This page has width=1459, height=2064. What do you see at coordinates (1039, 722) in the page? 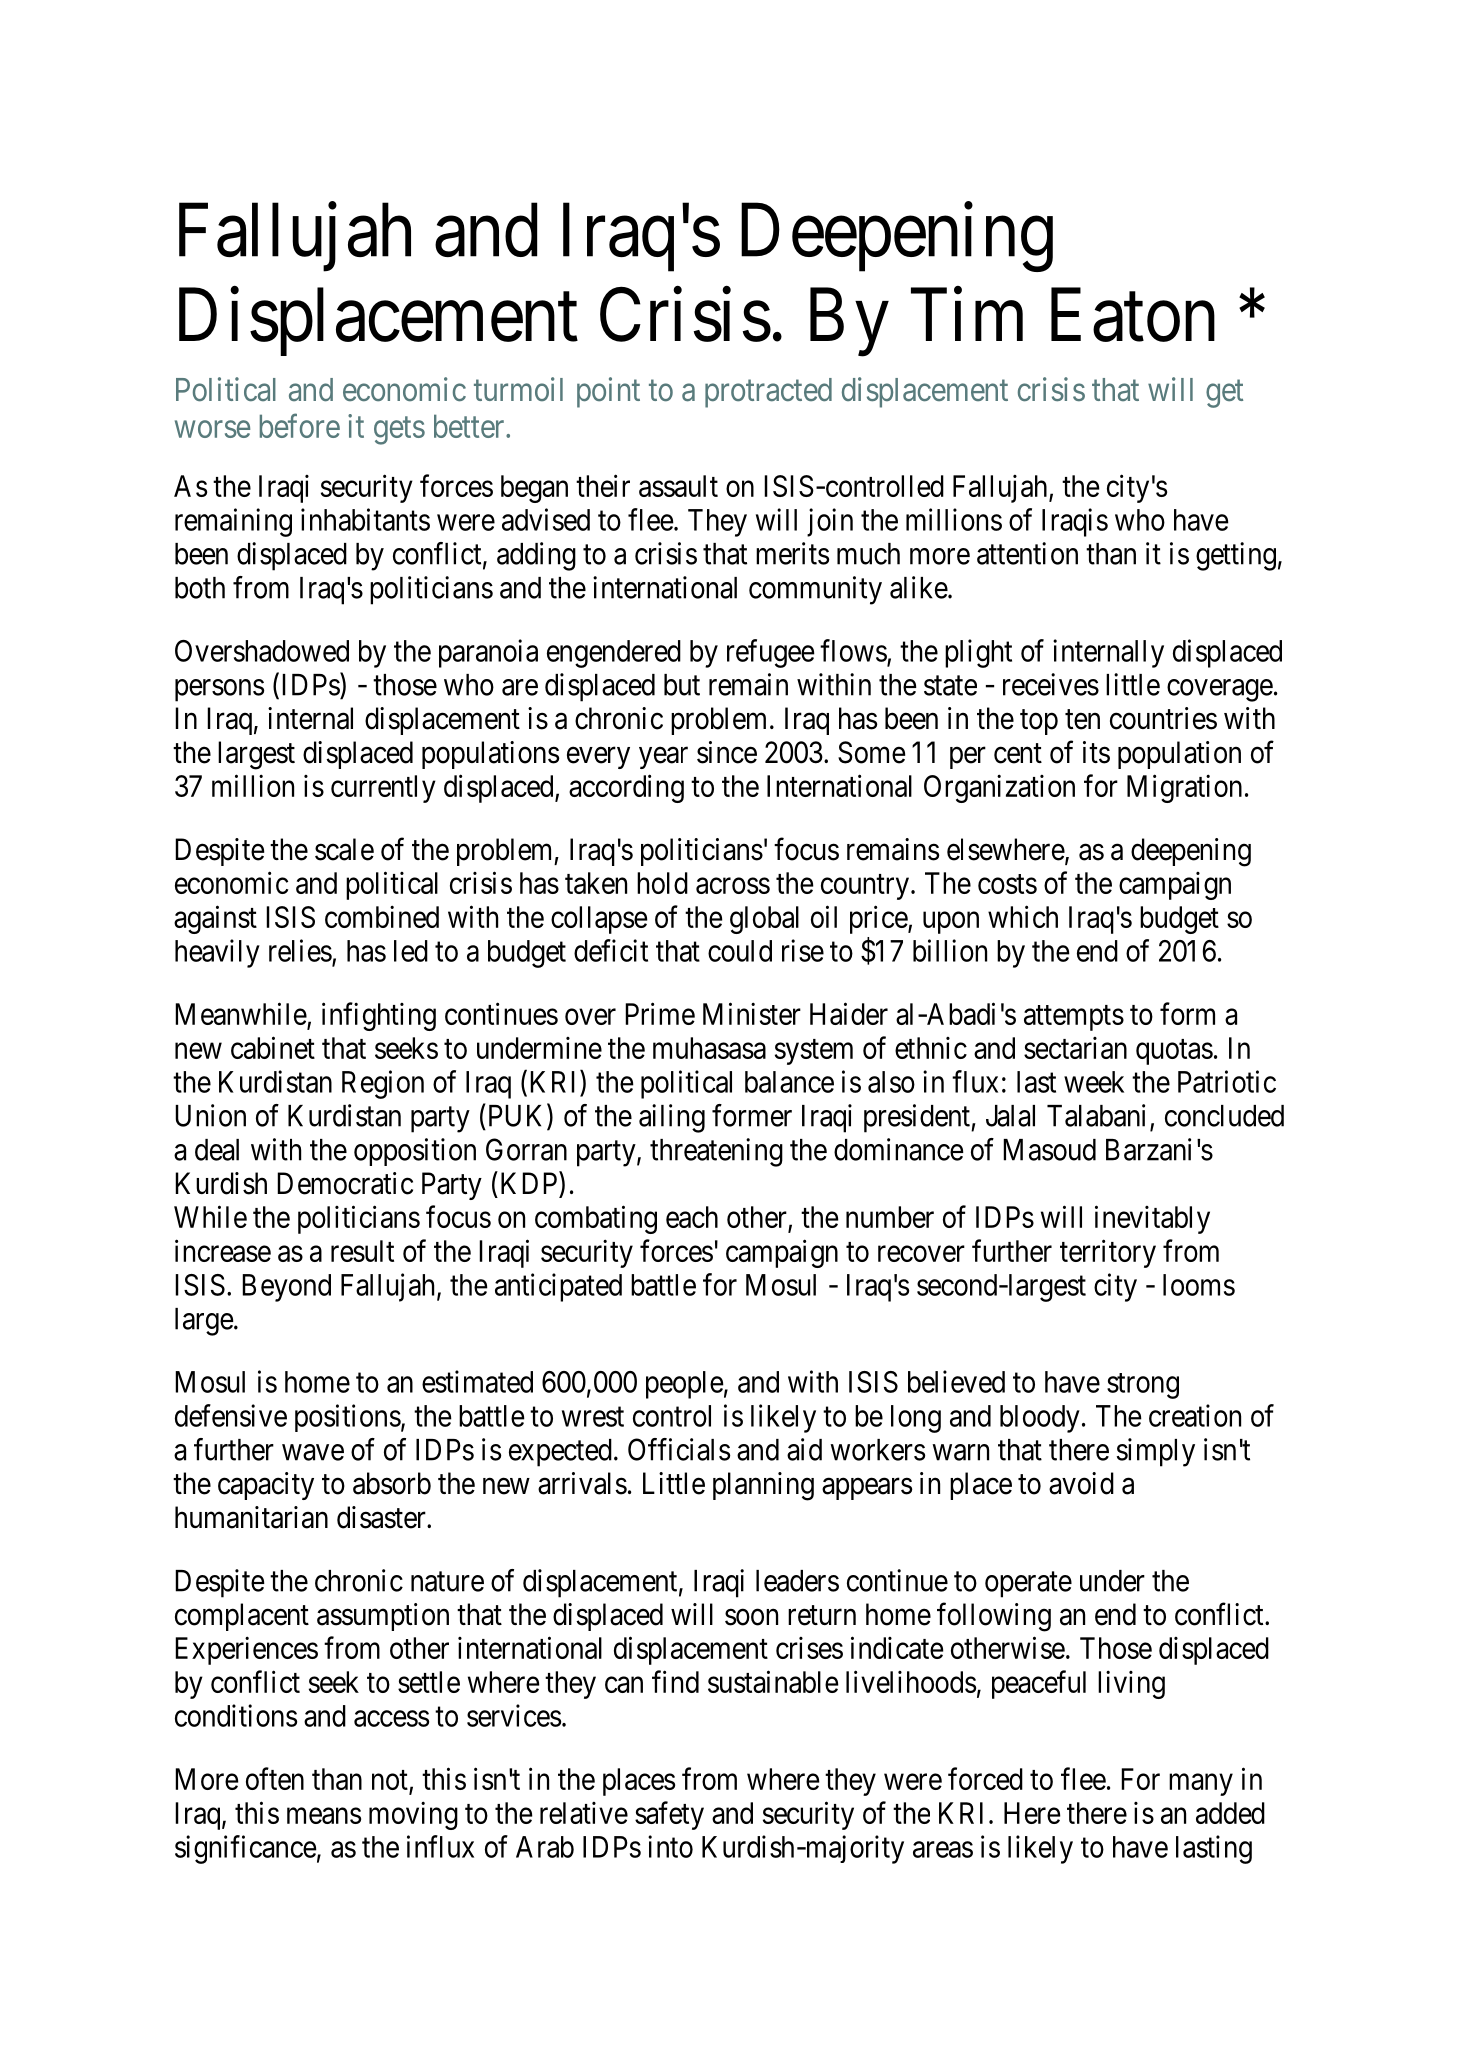
I see `top` at bounding box center [1039, 722].
